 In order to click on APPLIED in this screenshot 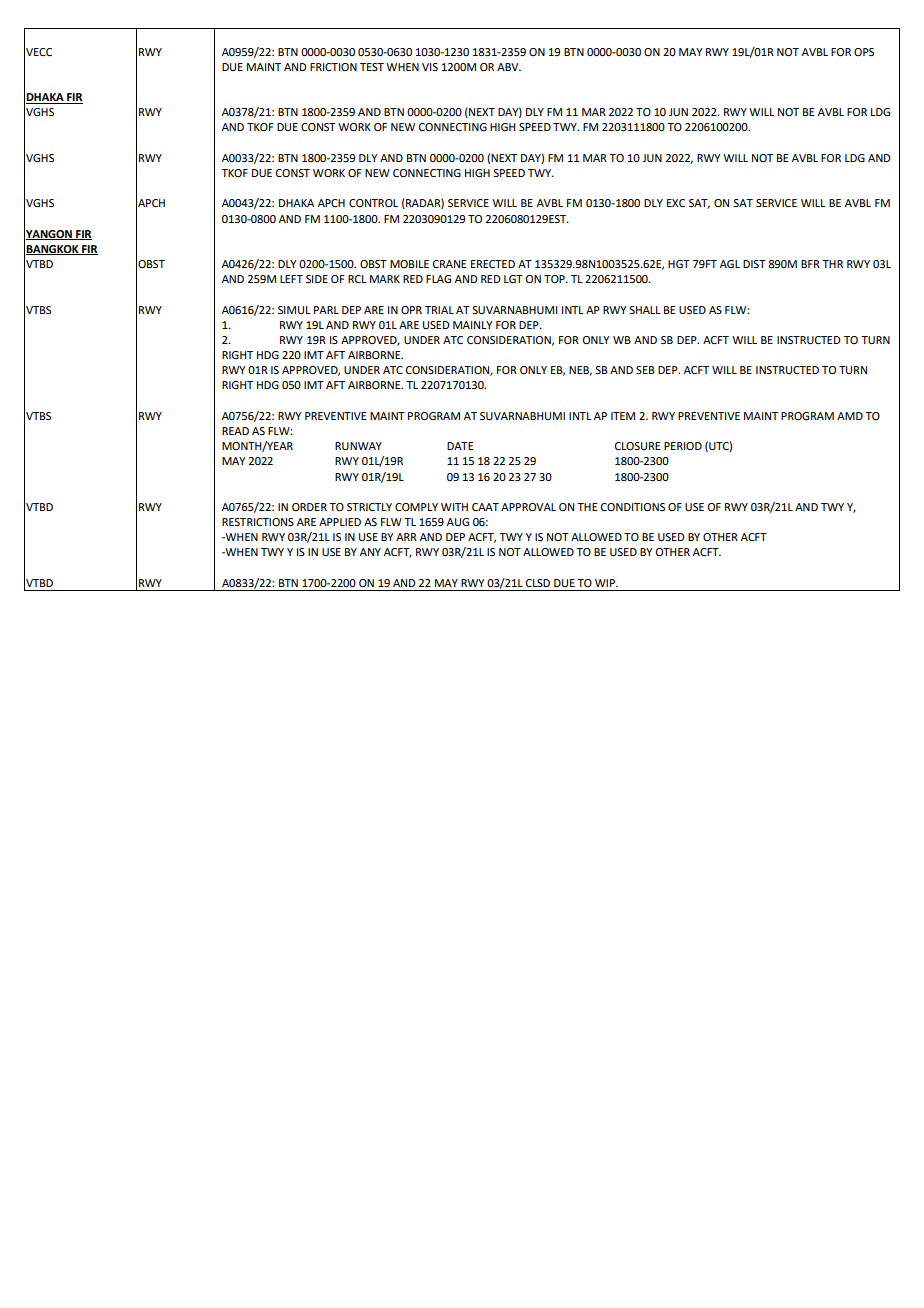, I will do `click(340, 522)`.
